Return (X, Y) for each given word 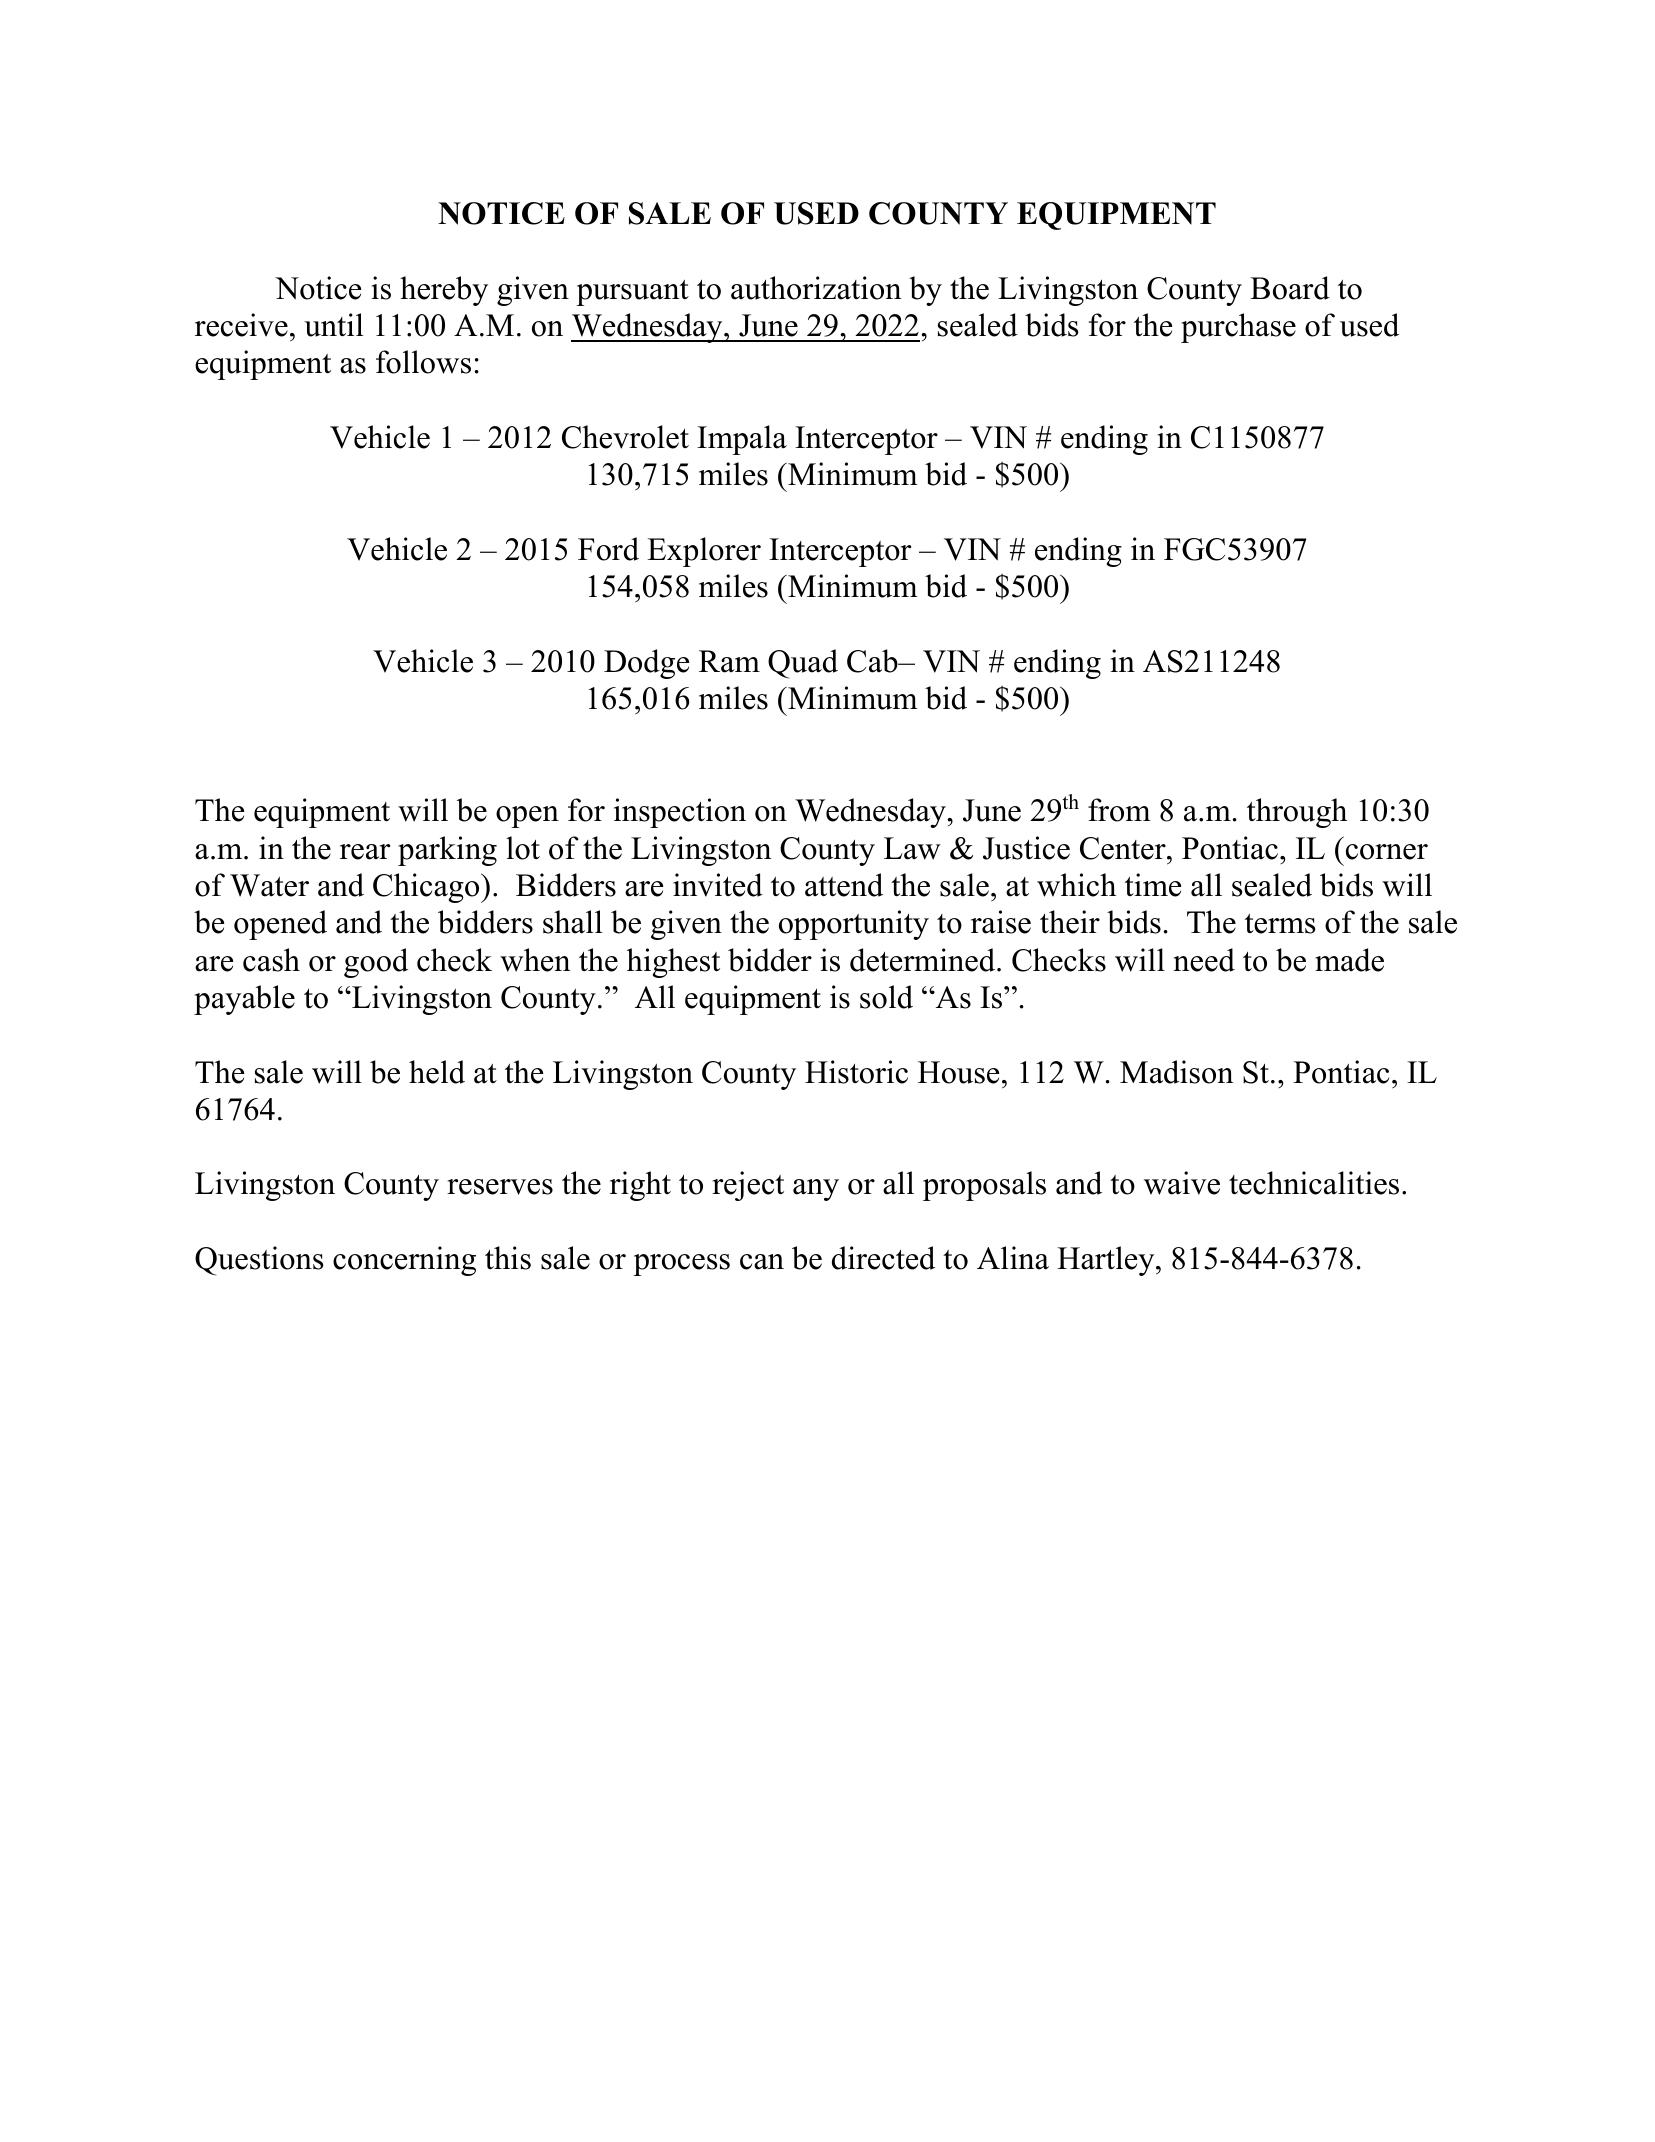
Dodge (646, 664)
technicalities (1314, 1183)
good (376, 963)
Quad (803, 664)
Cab (873, 661)
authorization (816, 288)
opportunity (854, 925)
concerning (404, 1261)
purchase (1238, 328)
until (334, 325)
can (762, 1262)
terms (1280, 924)
